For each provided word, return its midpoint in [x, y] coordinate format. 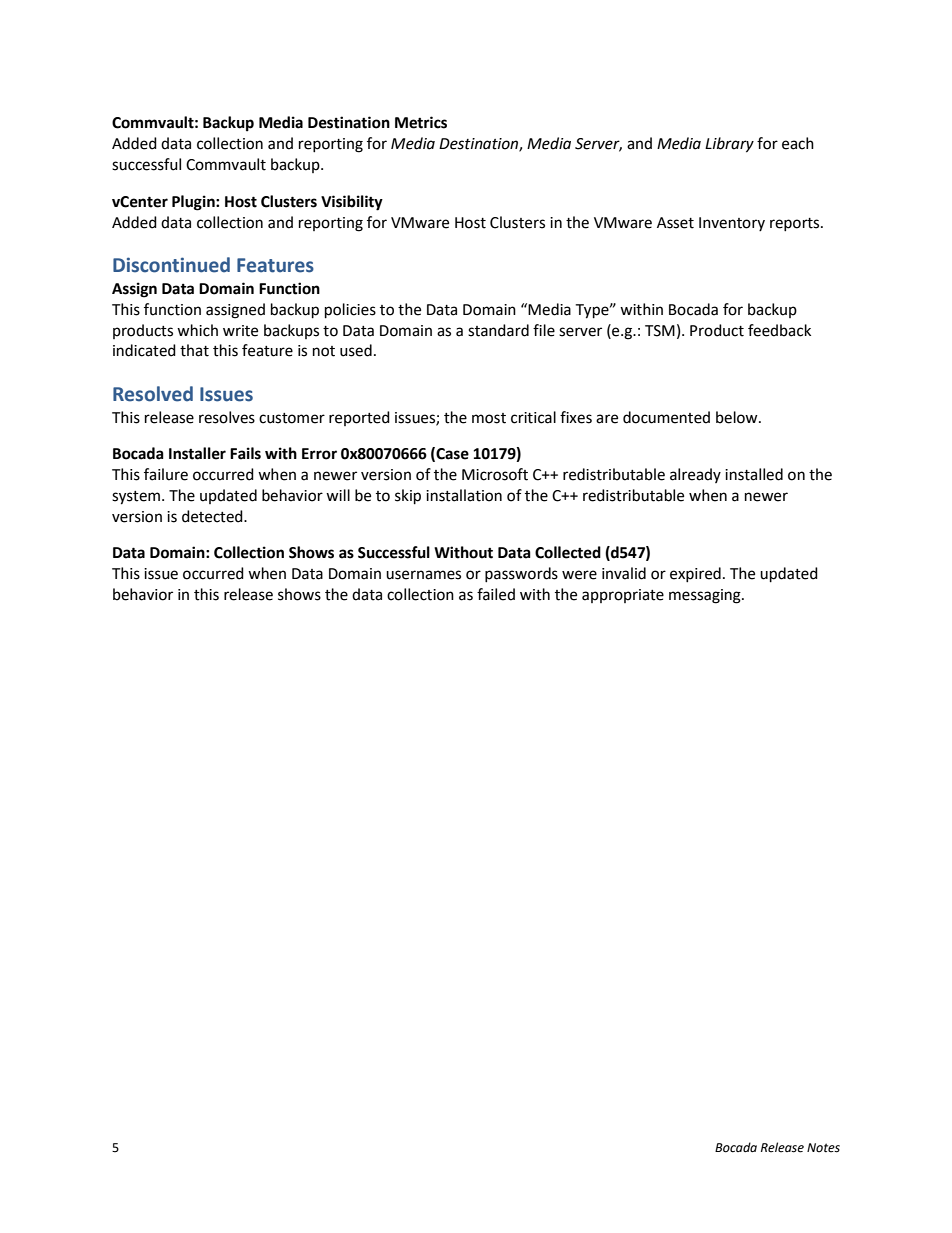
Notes [823, 1148]
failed [496, 594]
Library [729, 145]
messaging [706, 596]
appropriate [623, 596]
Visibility [352, 203]
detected [213, 516]
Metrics [421, 122]
